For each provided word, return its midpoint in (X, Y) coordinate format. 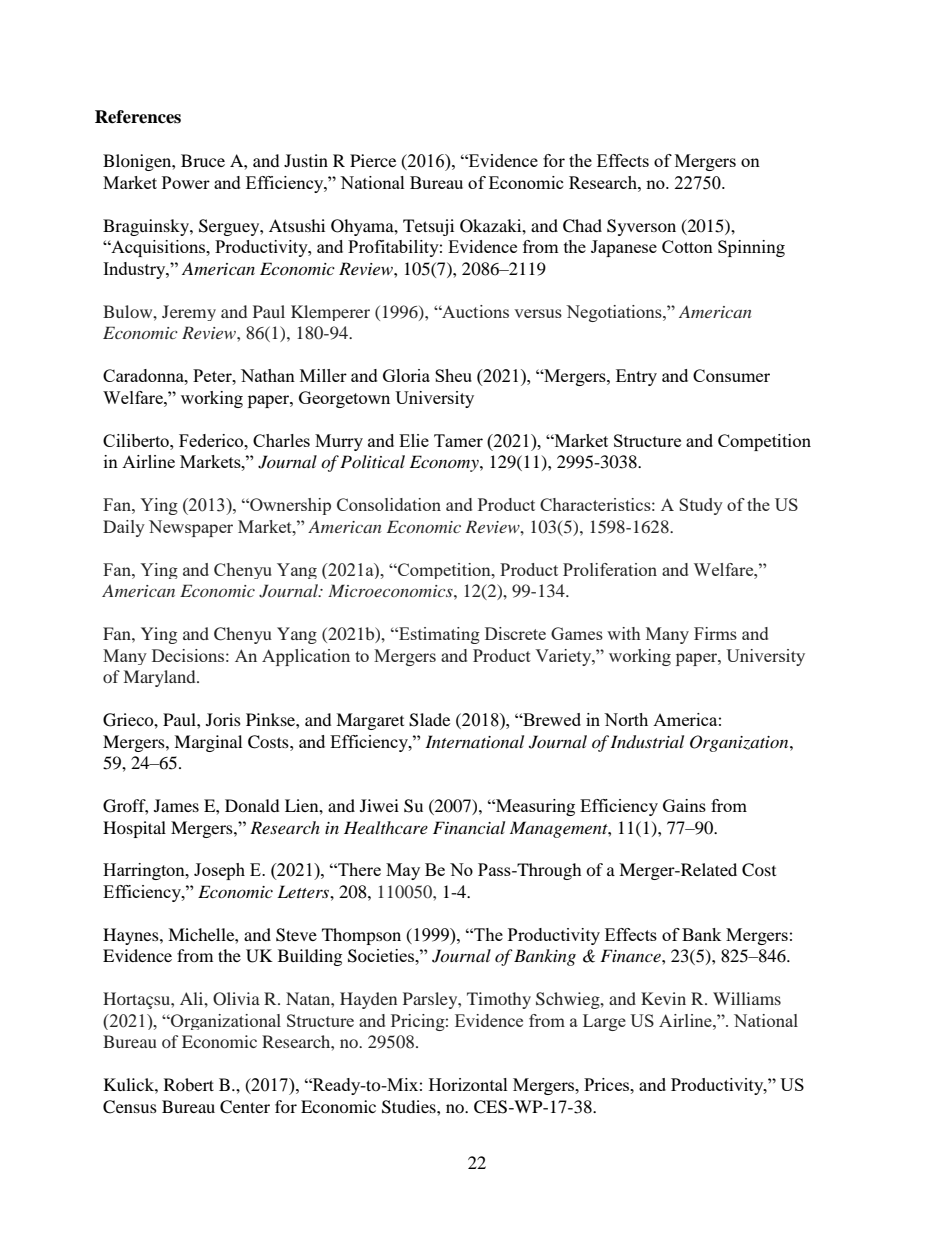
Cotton (687, 246)
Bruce (203, 160)
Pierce (373, 160)
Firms (715, 633)
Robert (189, 1084)
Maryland (161, 678)
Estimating (438, 635)
